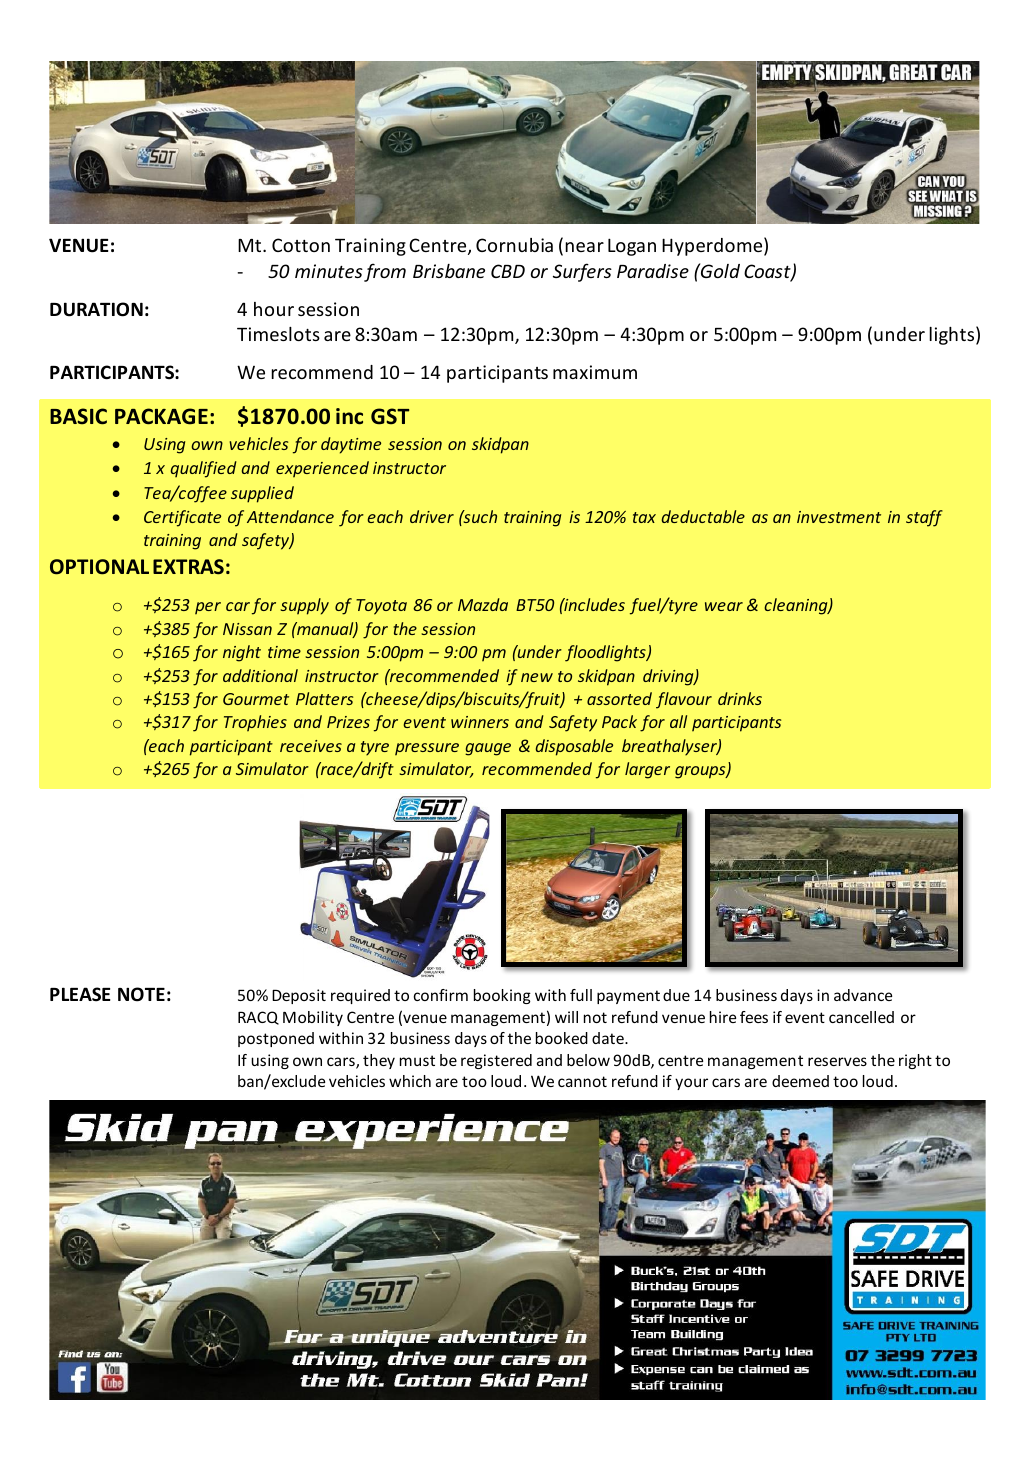 The image size is (1035, 1463). Describe the element at coordinates (96, 309) in the screenshot. I see `DURATION` at that location.
